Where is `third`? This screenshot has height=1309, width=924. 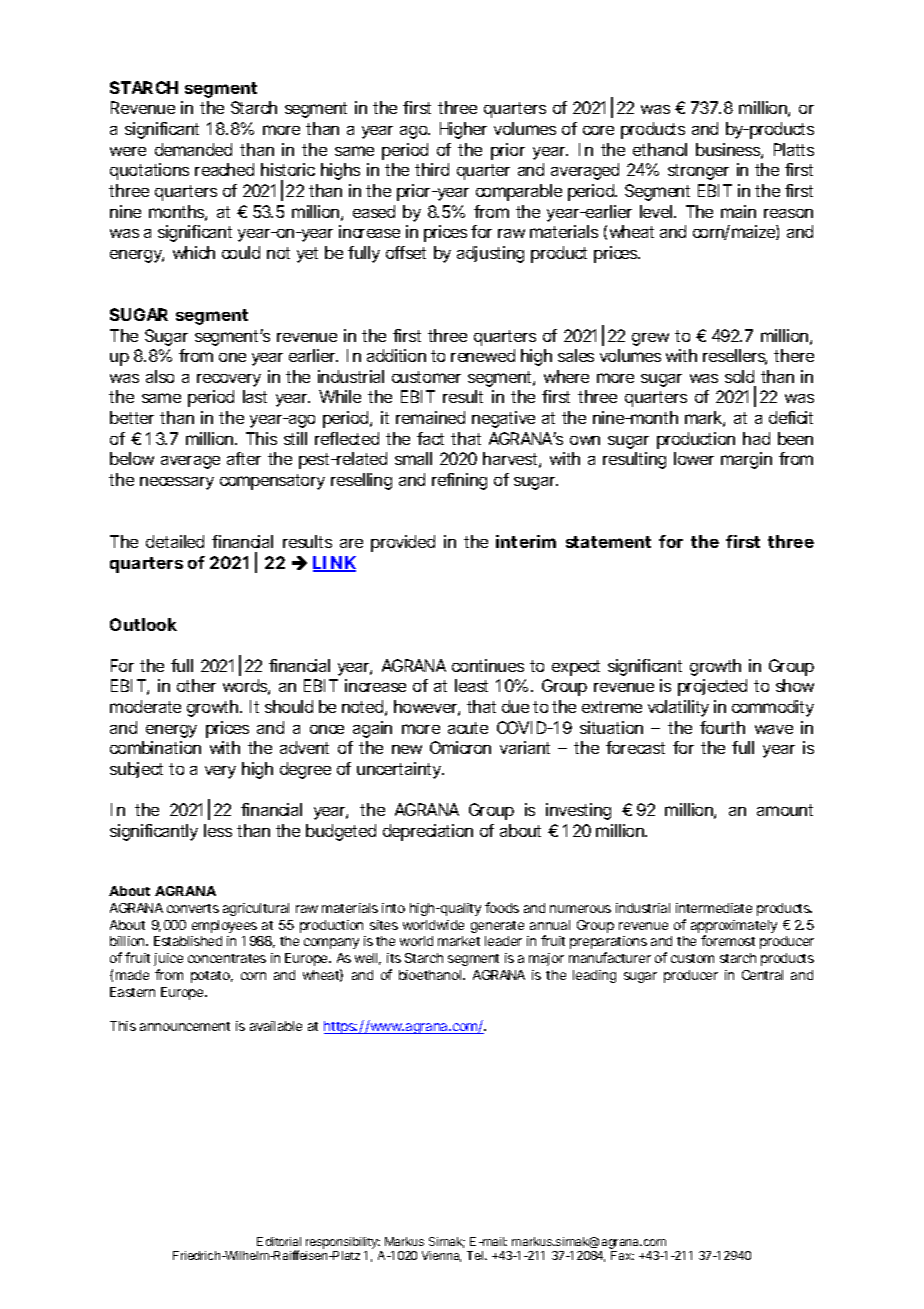
third is located at coordinates (432, 169).
